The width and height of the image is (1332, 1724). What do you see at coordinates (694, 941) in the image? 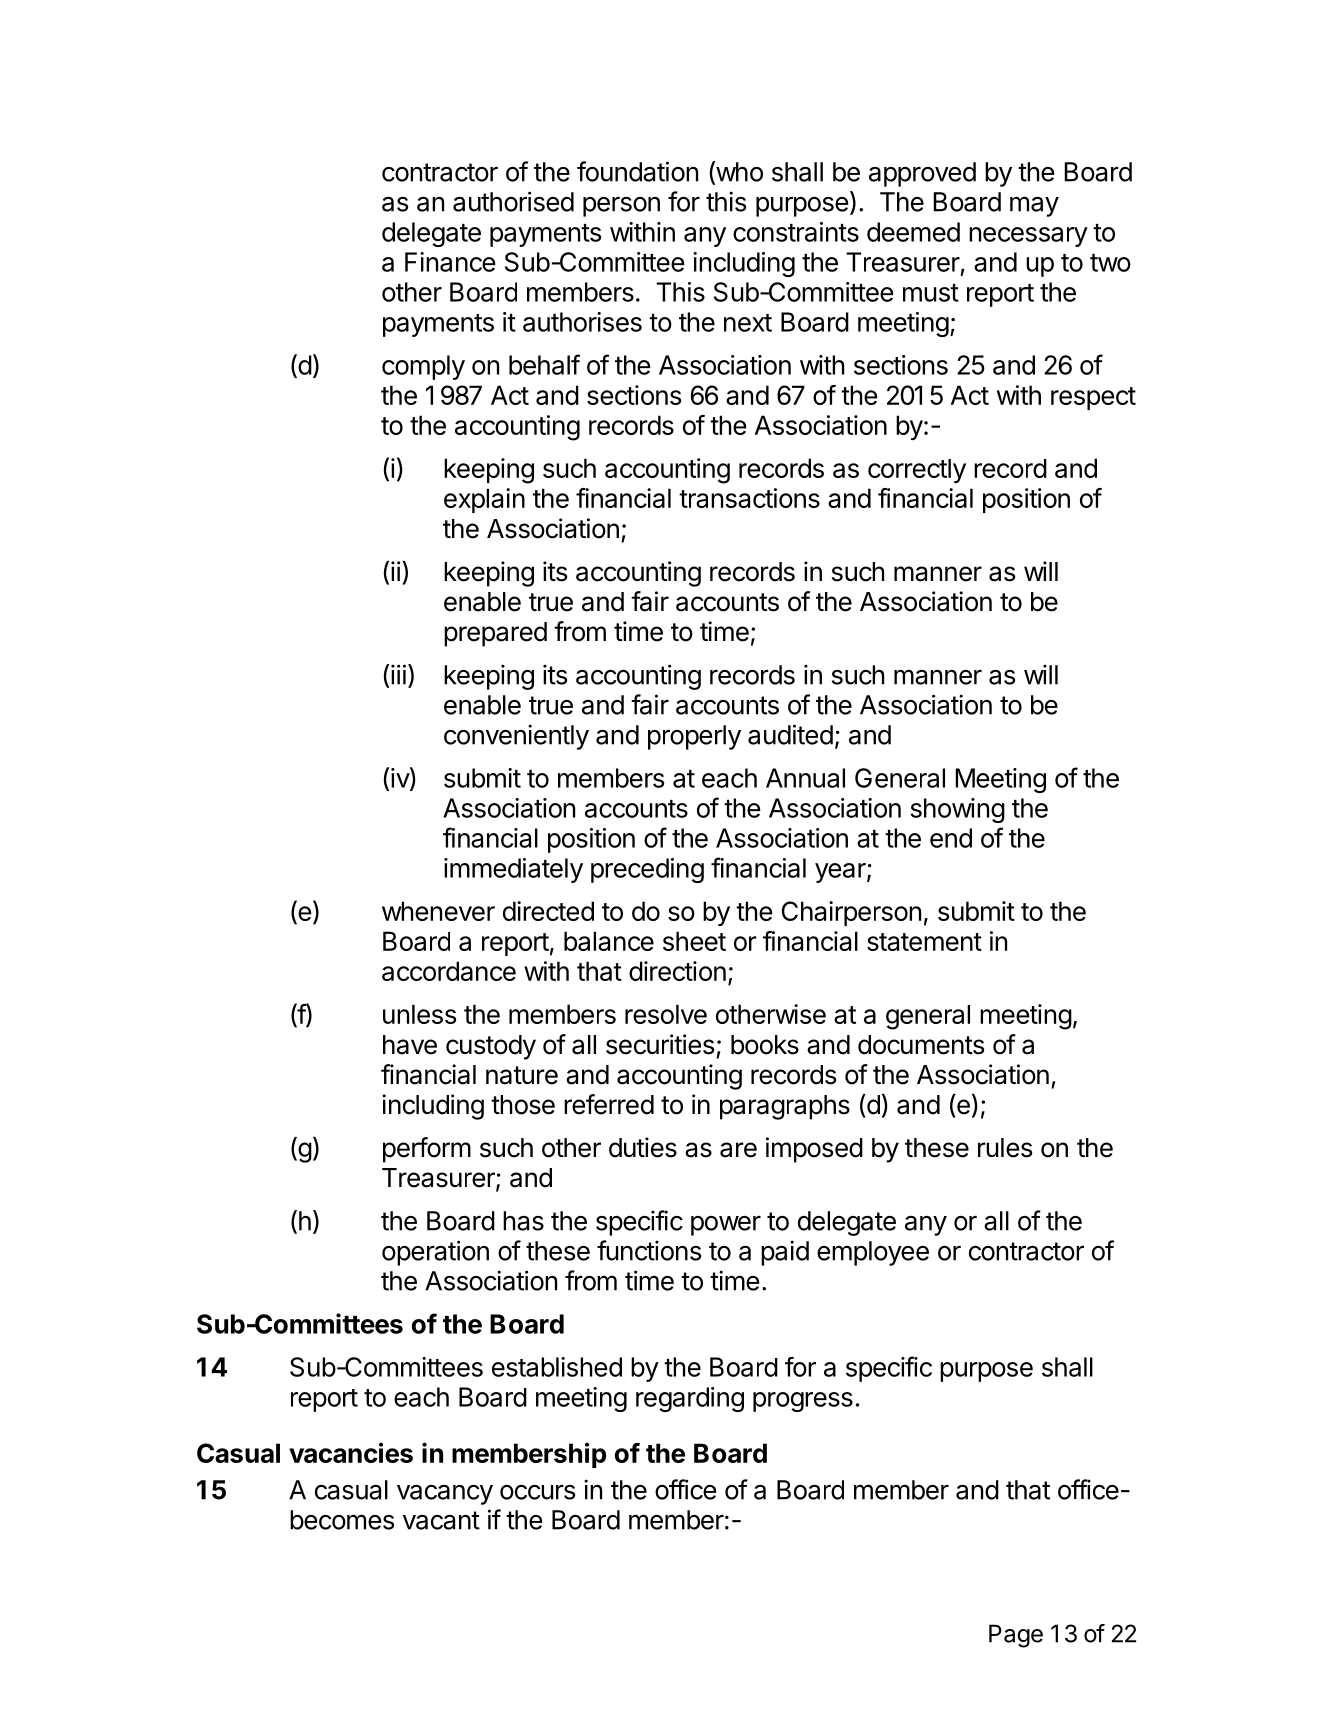
I see `sheet` at bounding box center [694, 941].
